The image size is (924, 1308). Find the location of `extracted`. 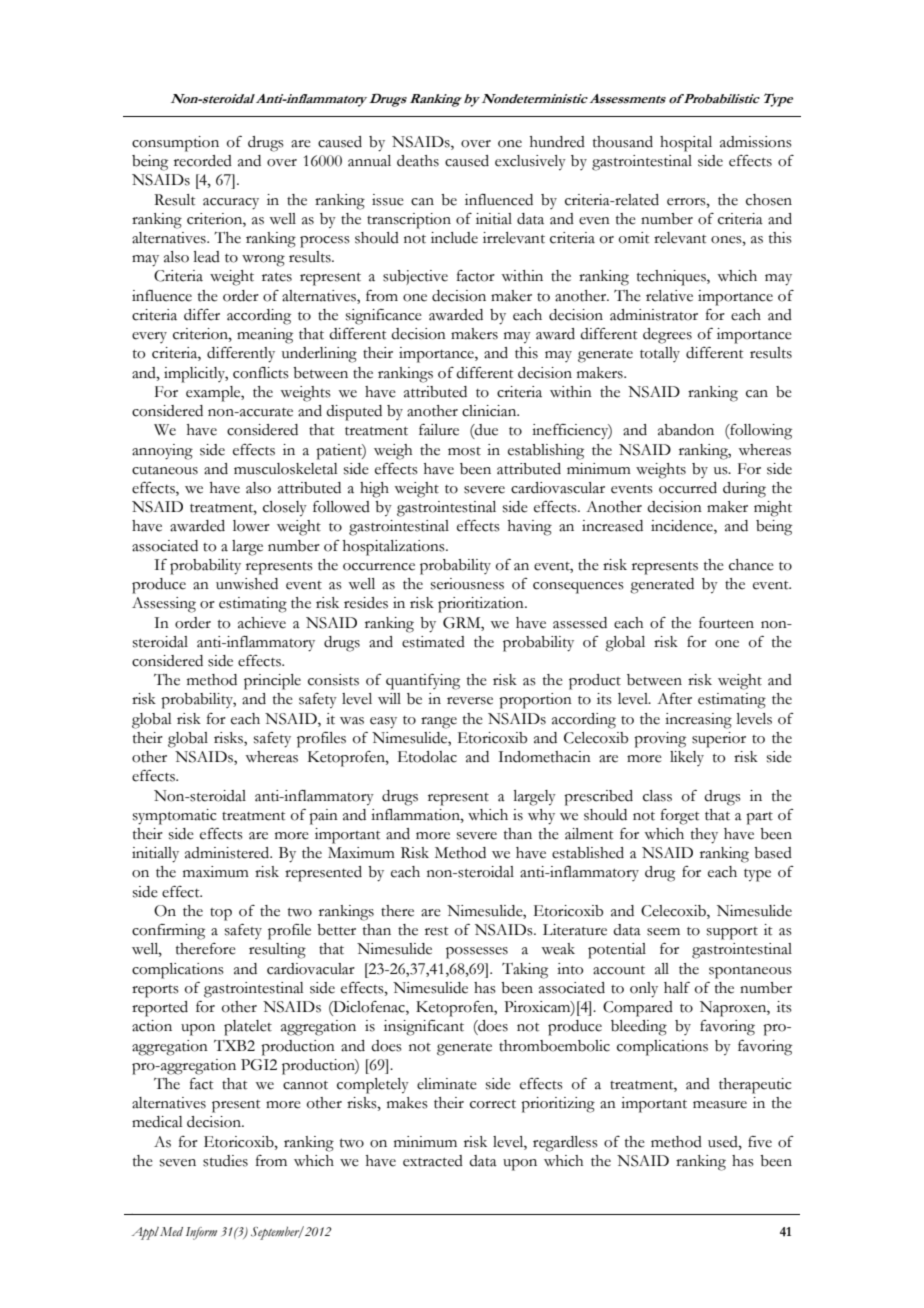

extracted is located at coordinates (433, 1161).
